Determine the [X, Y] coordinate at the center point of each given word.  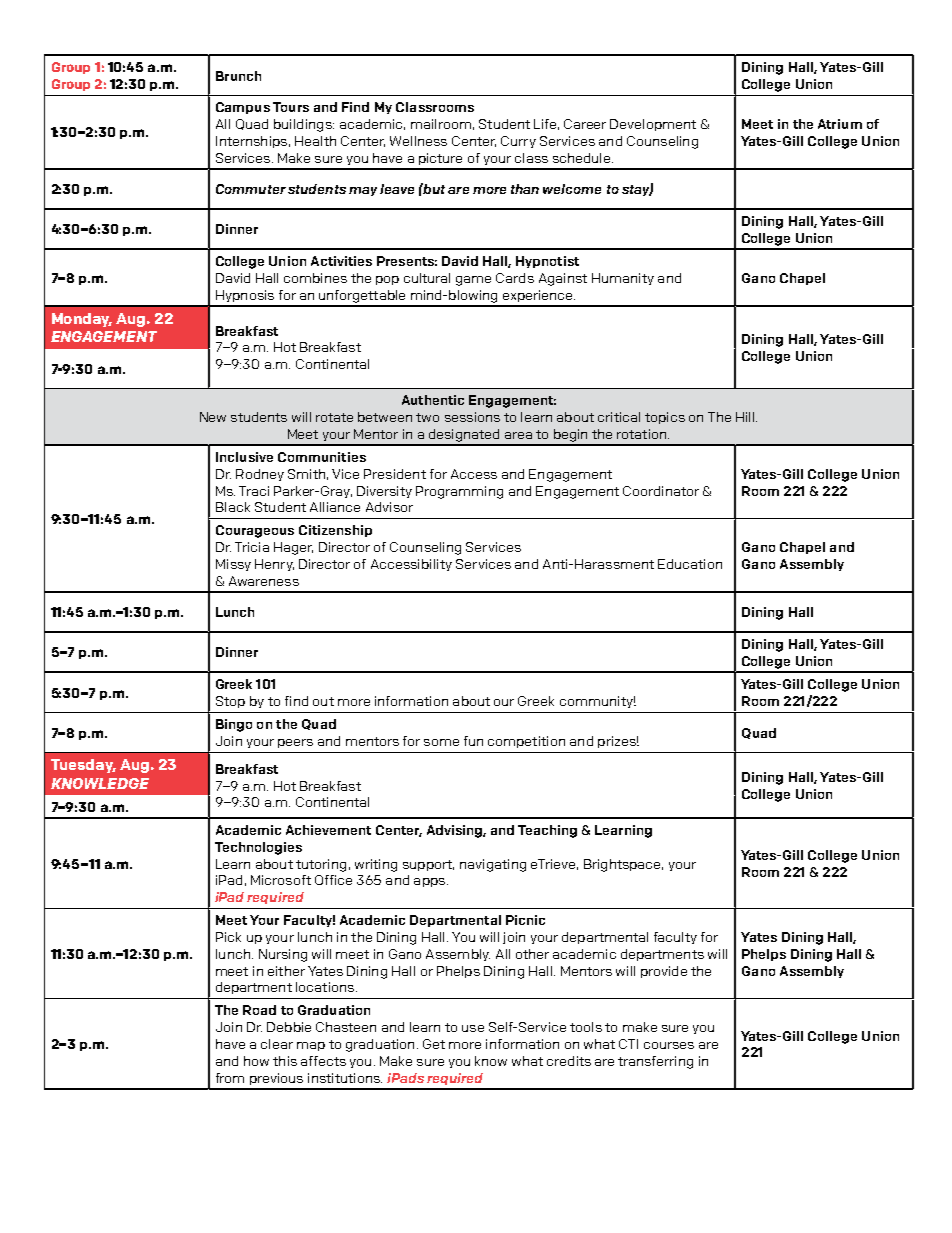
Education [690, 564]
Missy [233, 565]
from [230, 1078]
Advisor [389, 507]
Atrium [840, 124]
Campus [243, 108]
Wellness [418, 141]
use [473, 1028]
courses [669, 1045]
